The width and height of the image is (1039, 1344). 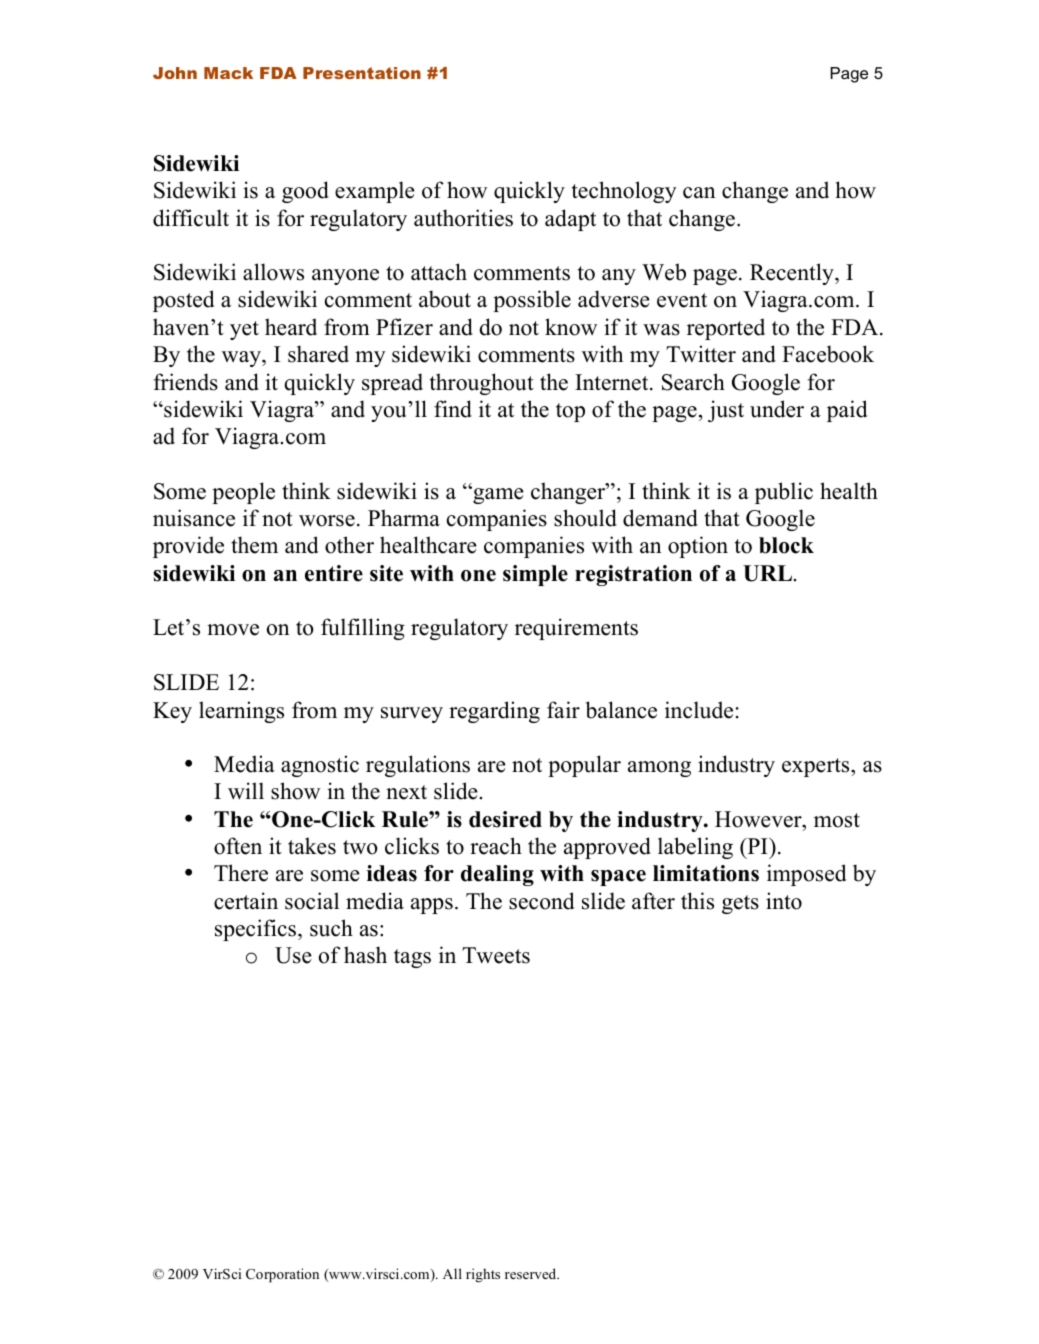 What do you see at coordinates (228, 73) in the image?
I see `Mack` at bounding box center [228, 73].
